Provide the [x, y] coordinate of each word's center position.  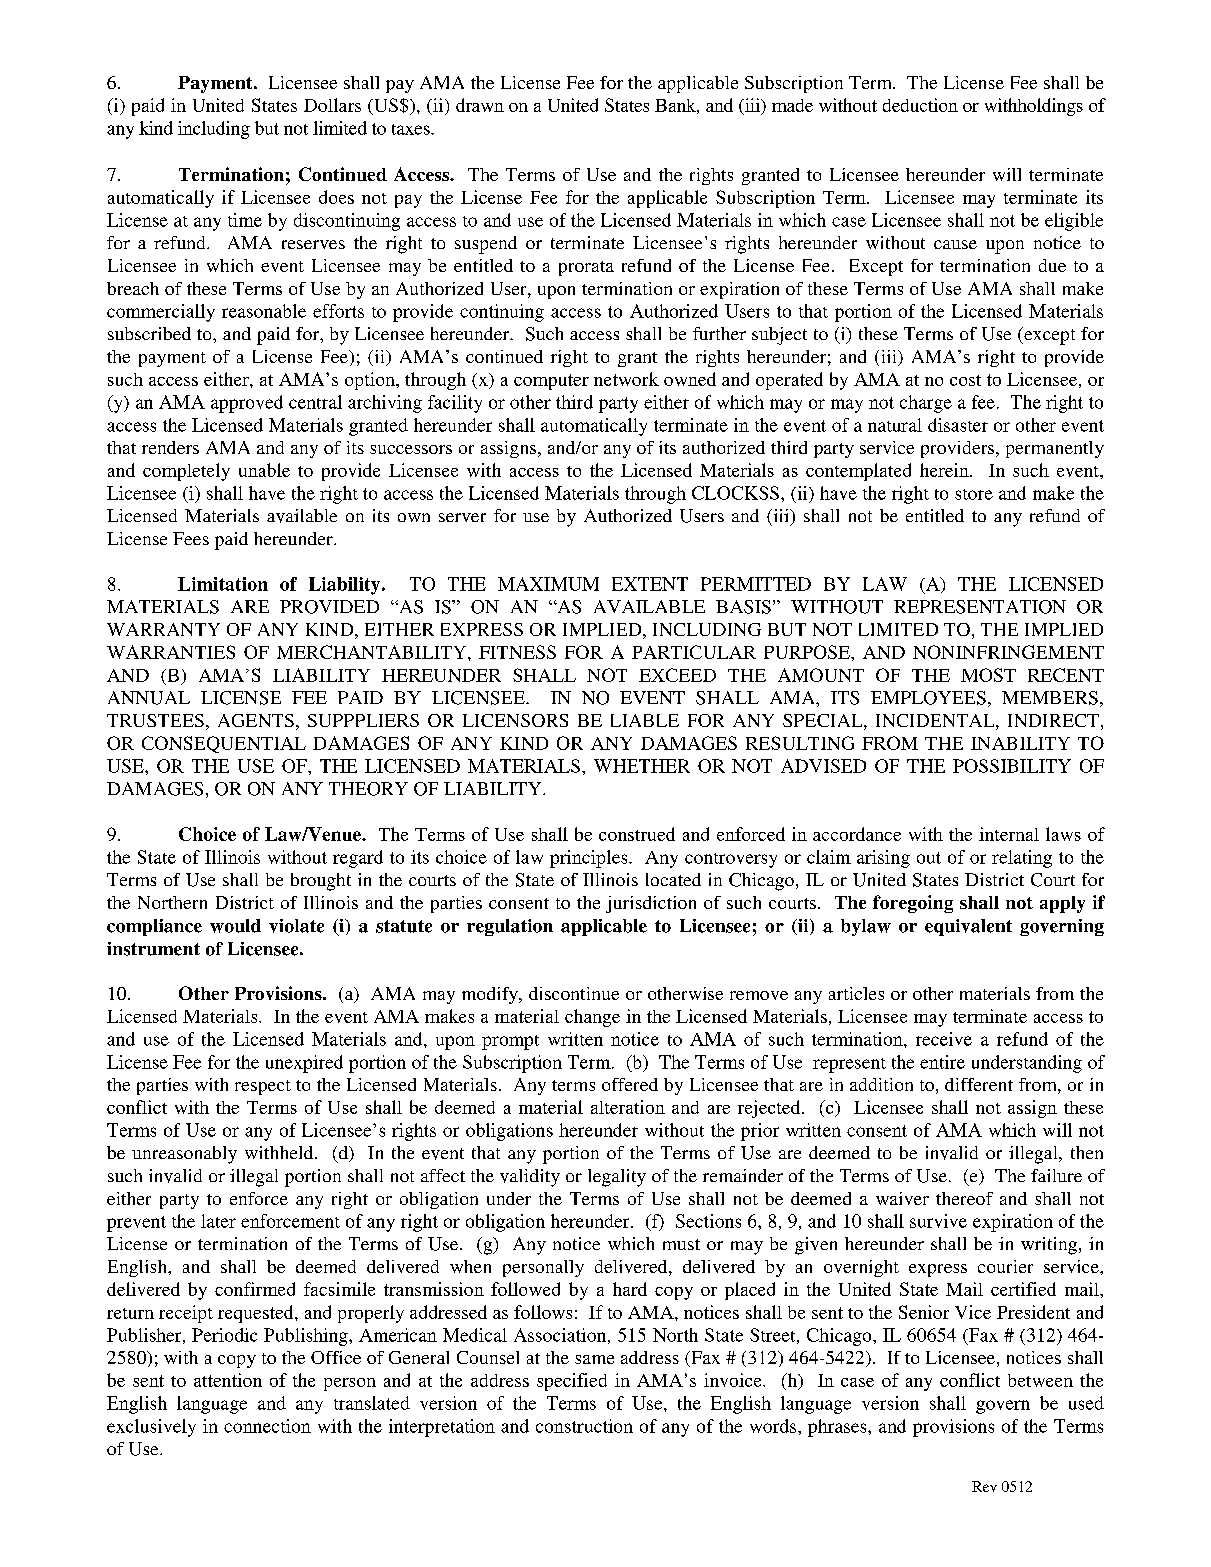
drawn [480, 105]
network [626, 379]
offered [630, 1084]
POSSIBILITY [1012, 766]
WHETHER [642, 766]
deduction [920, 105]
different [979, 1084]
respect [263, 1087]
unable [264, 470]
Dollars [332, 105]
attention [228, 1380]
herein [945, 470]
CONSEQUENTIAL [224, 744]
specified [572, 1382]
